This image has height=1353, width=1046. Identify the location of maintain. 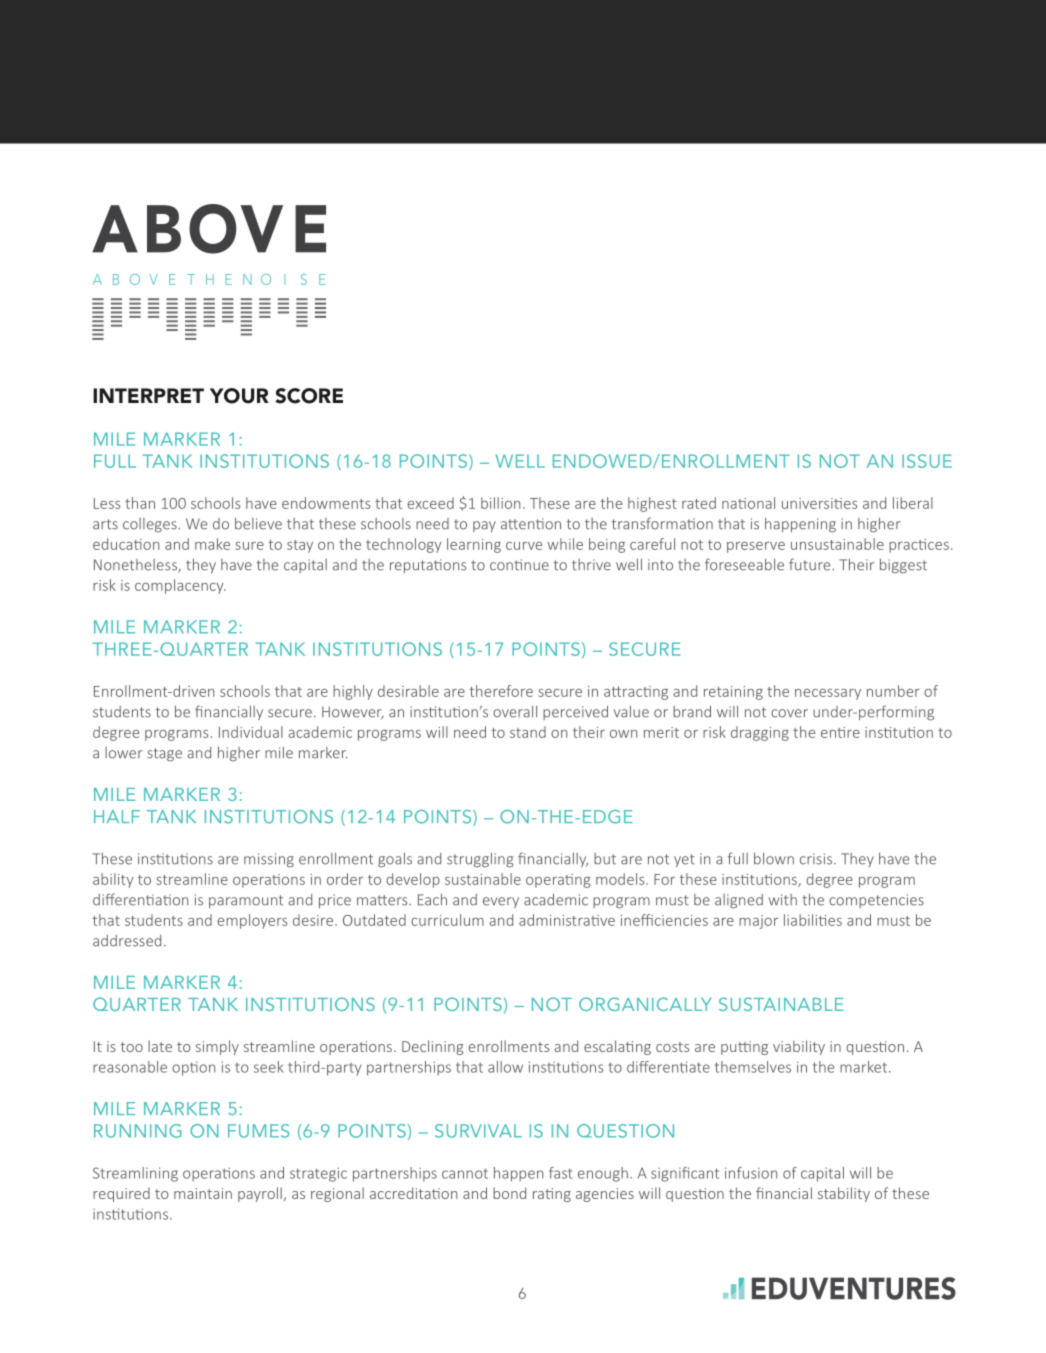
(203, 1193).
